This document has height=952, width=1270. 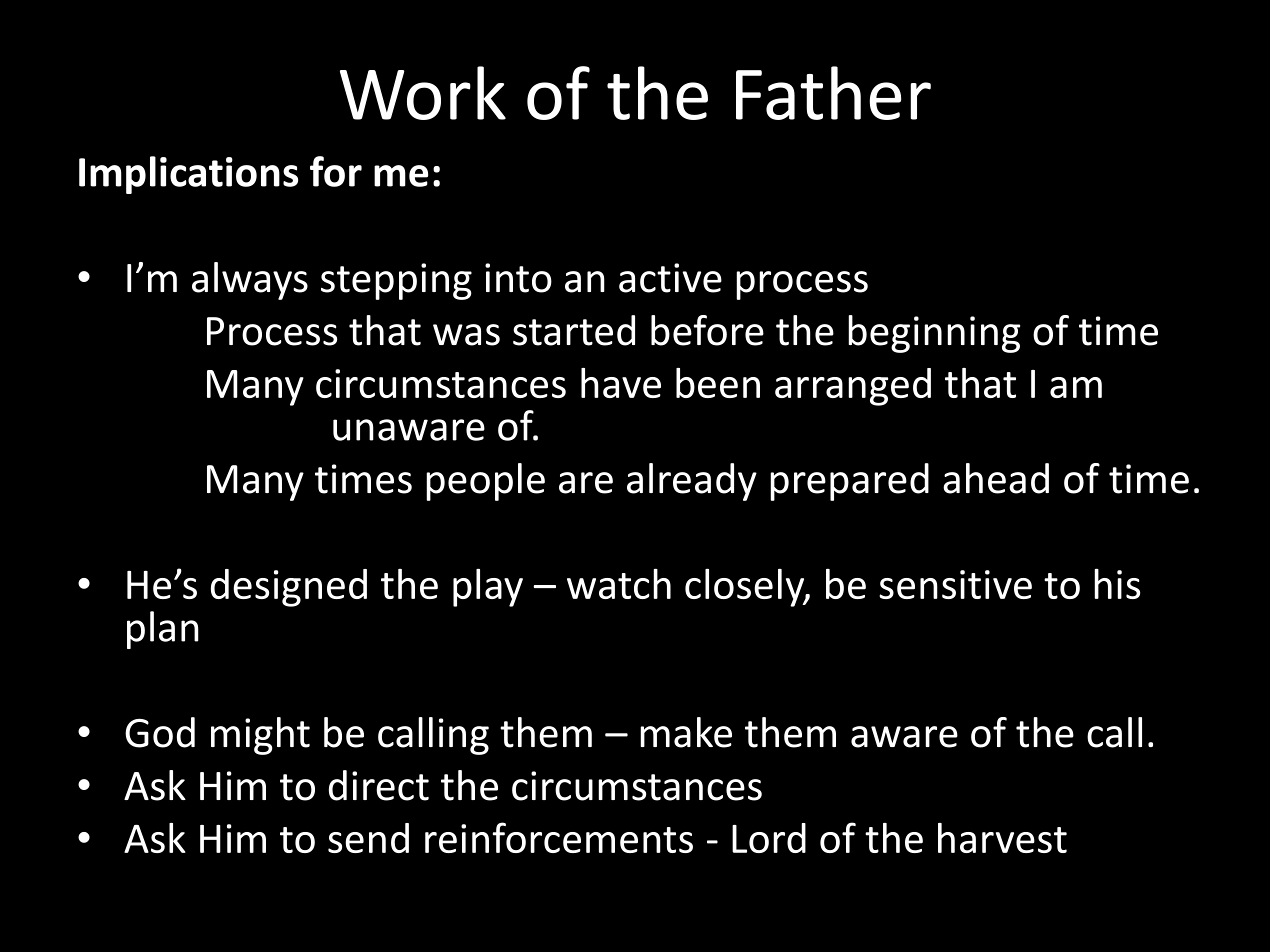 What do you see at coordinates (955, 584) in the document?
I see `sensitive` at bounding box center [955, 584].
